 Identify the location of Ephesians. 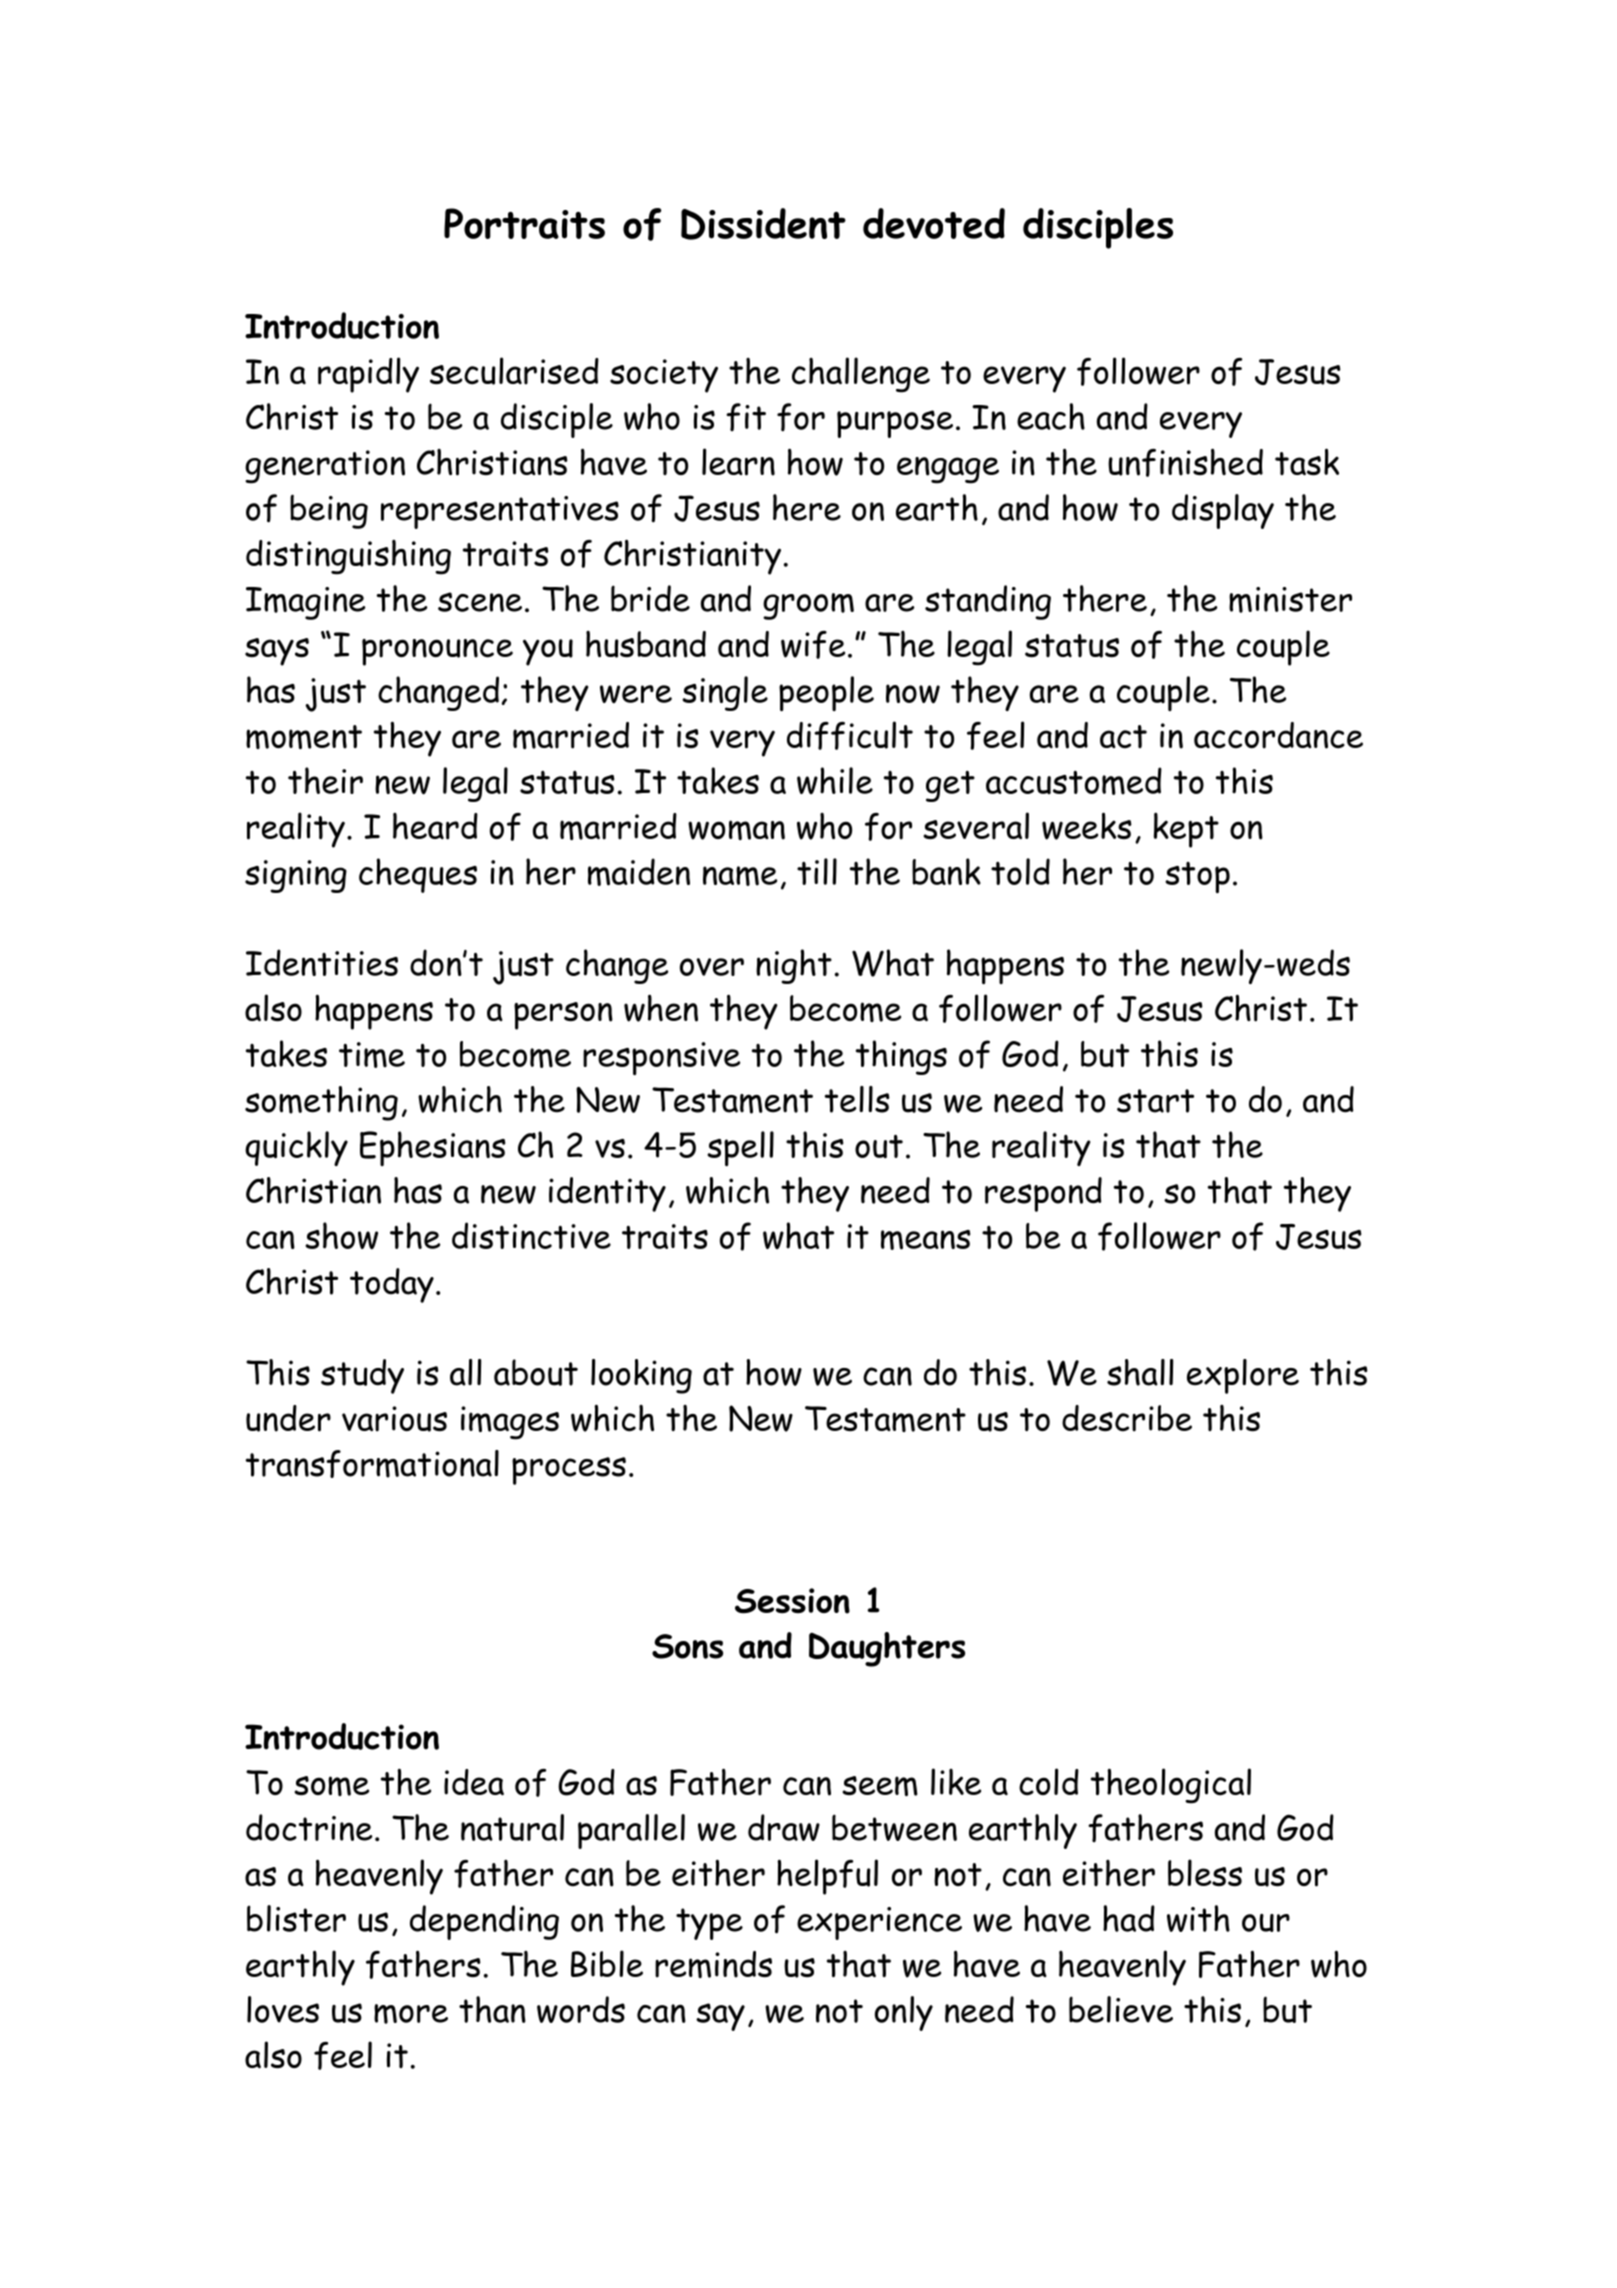
(433, 1148).
